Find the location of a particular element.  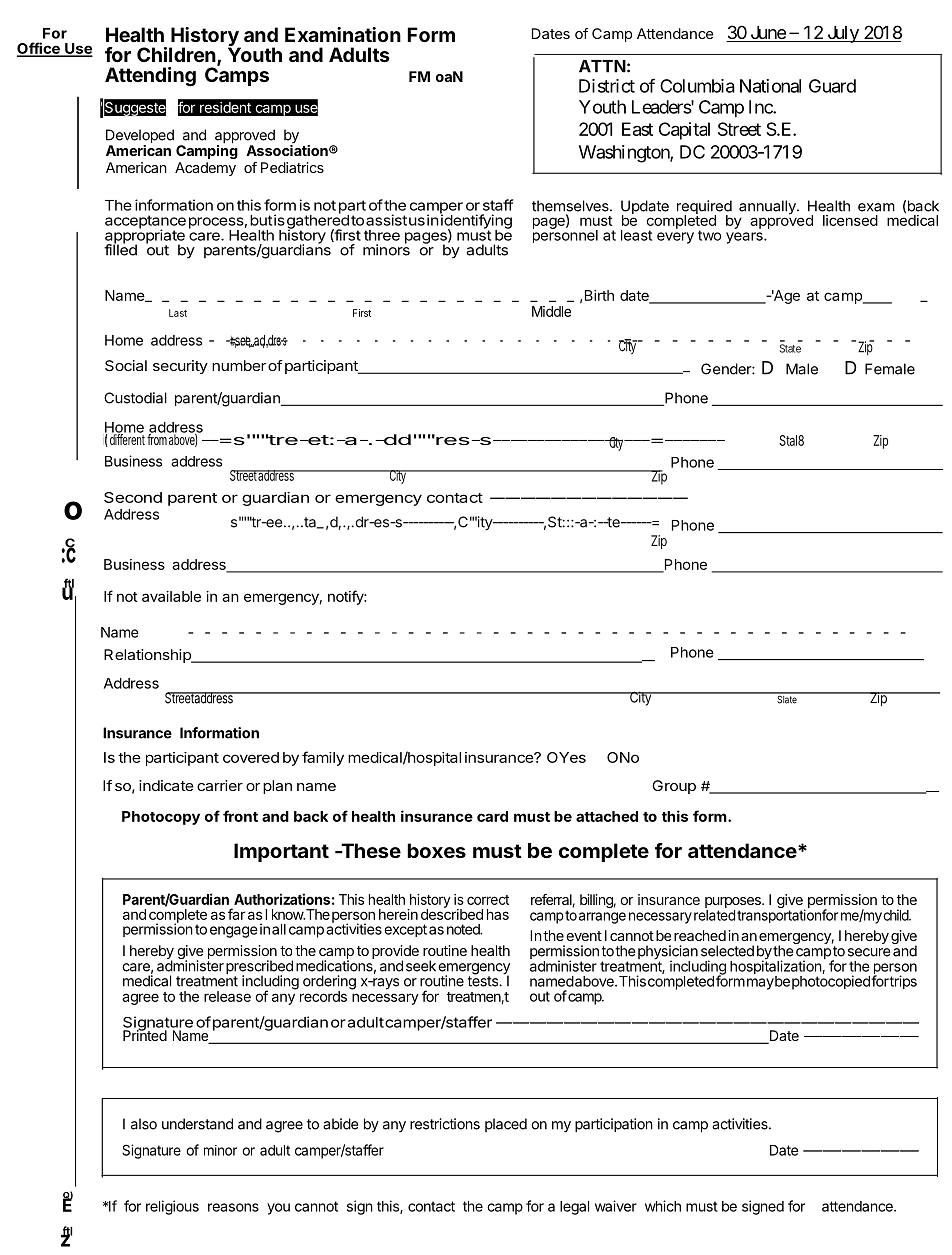

National is located at coordinates (770, 86).
